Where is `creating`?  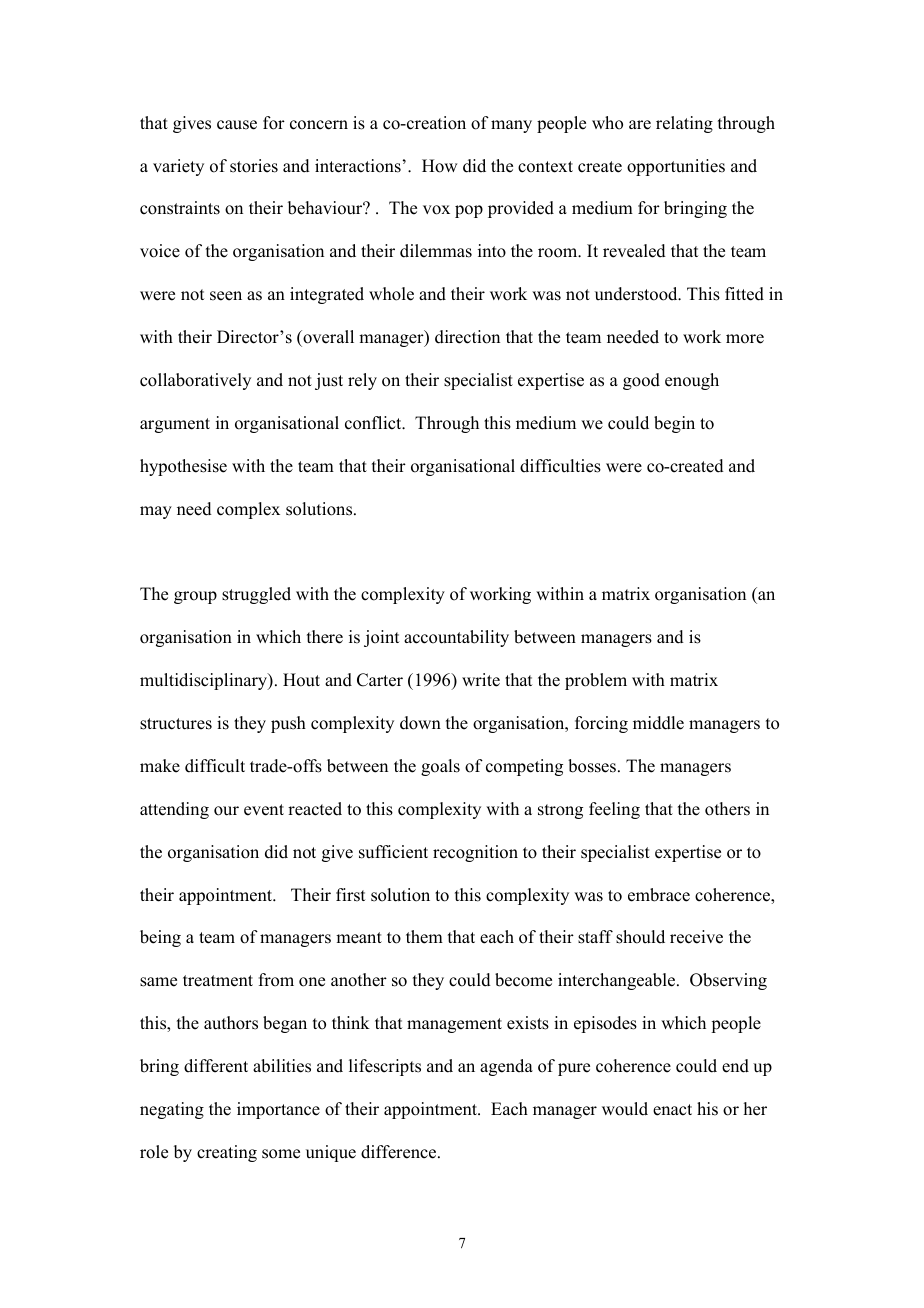 creating is located at coordinates (227, 1153).
